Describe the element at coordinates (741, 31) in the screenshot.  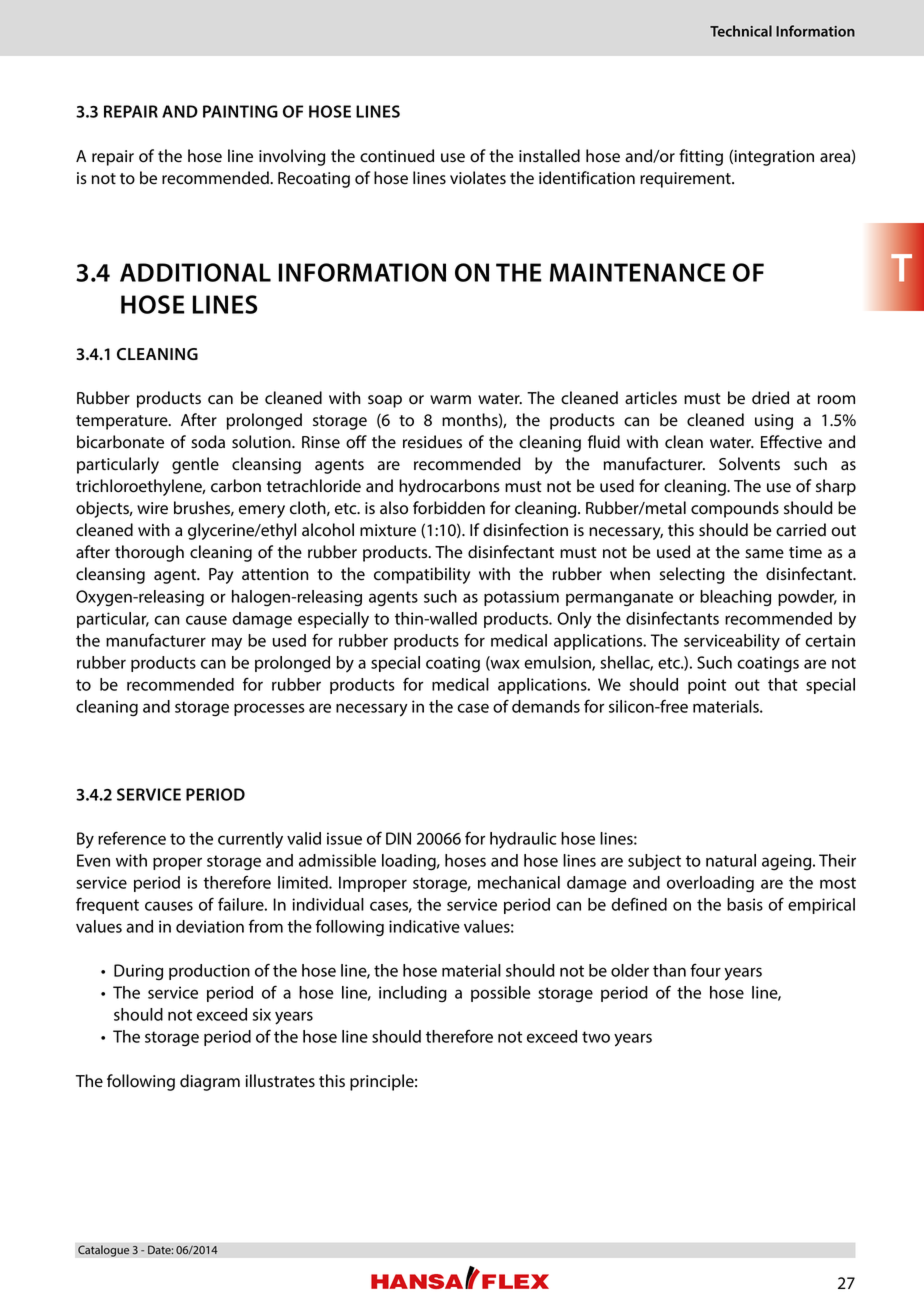
I see `Technical` at that location.
